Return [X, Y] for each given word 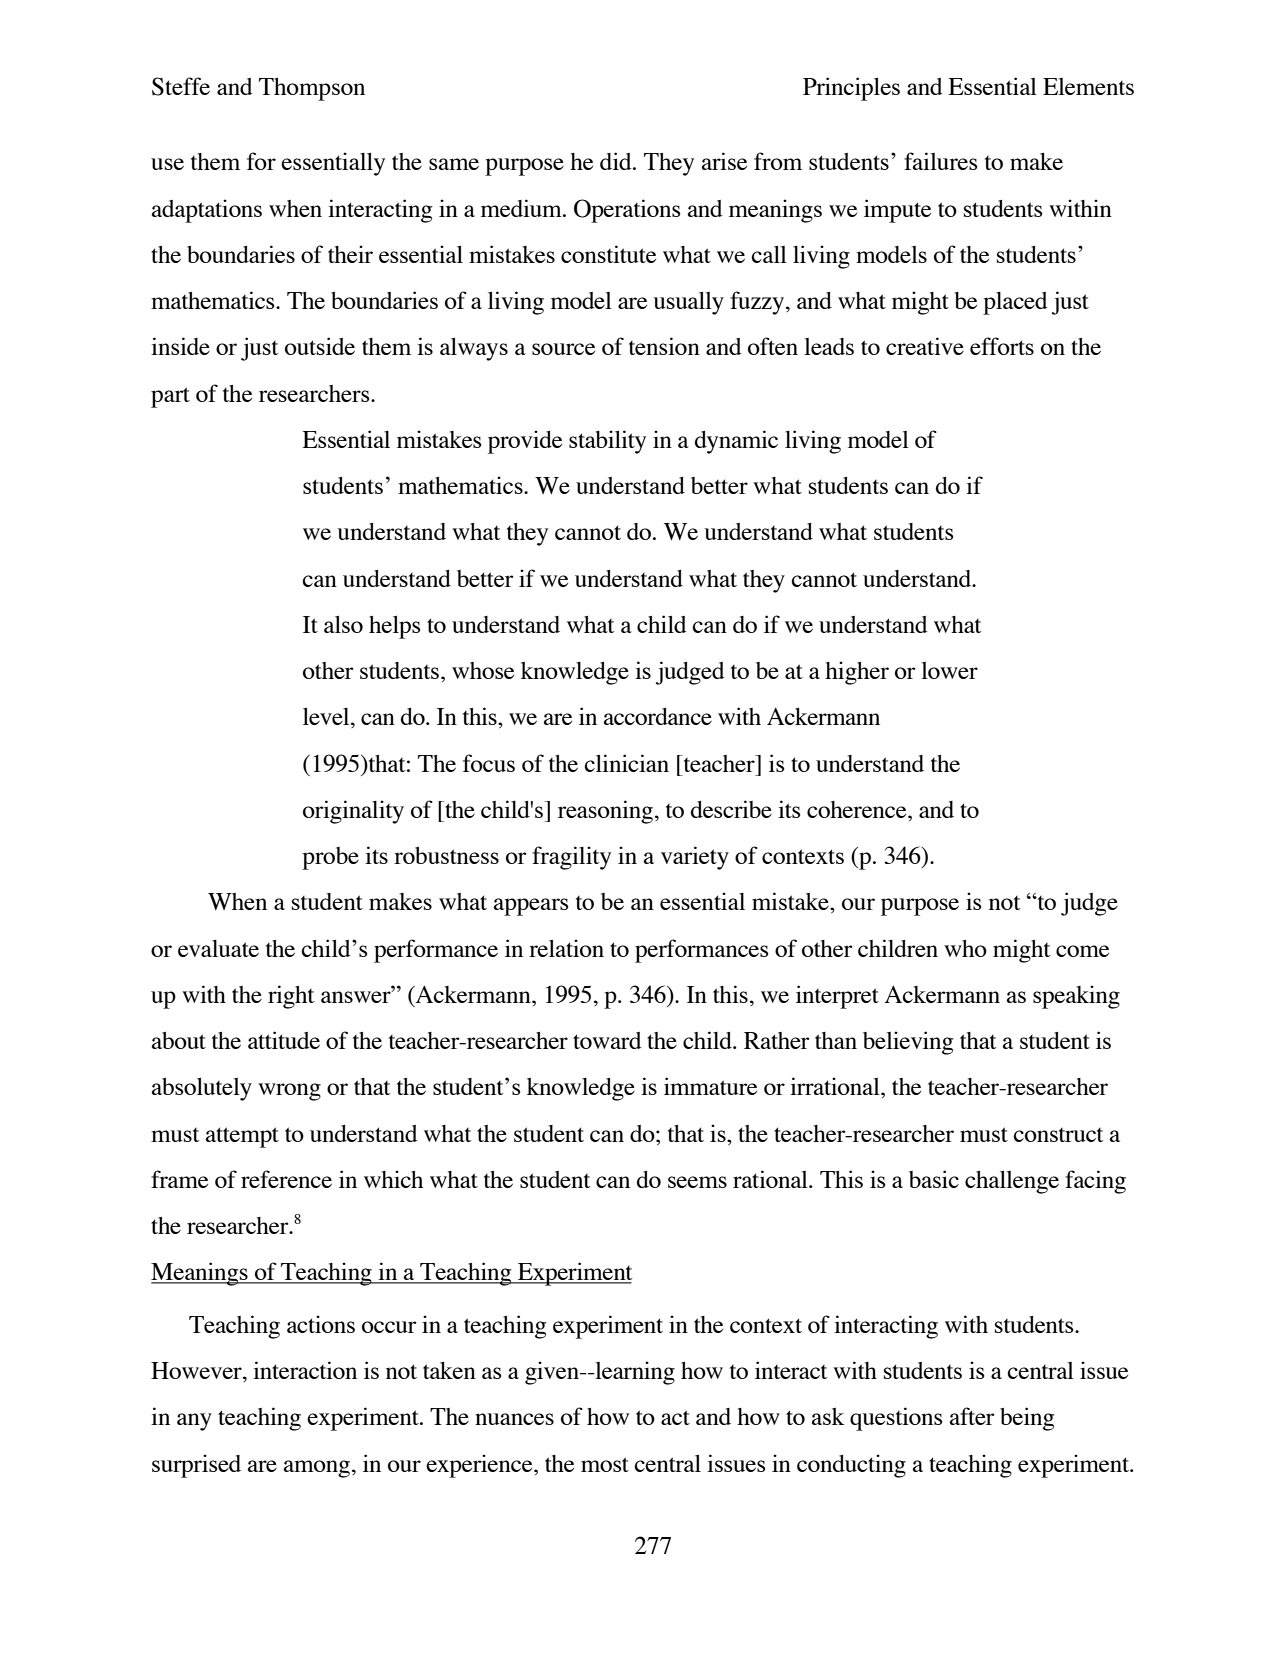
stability [607, 442]
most [605, 1464]
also [343, 624]
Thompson [312, 89]
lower [949, 670]
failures [941, 161]
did [617, 161]
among [317, 1469]
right [291, 997]
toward [607, 1040]
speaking [1076, 997]
